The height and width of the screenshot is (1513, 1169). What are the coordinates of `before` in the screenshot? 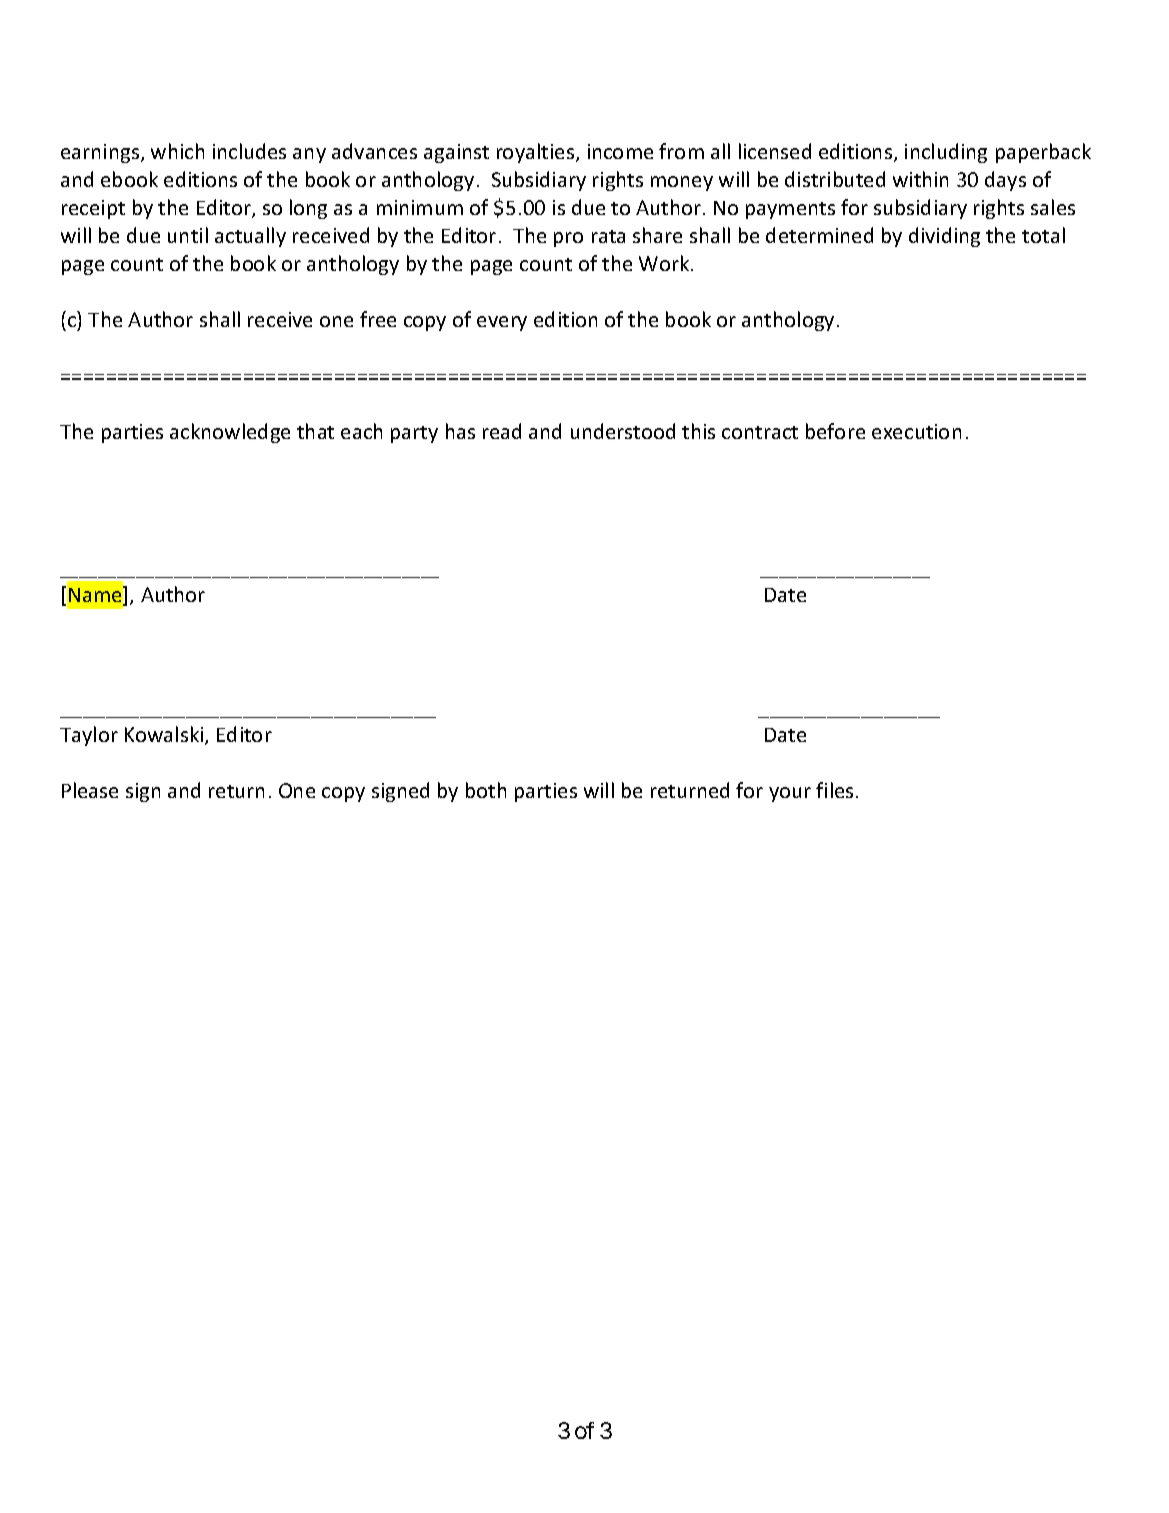 It's located at (835, 431).
